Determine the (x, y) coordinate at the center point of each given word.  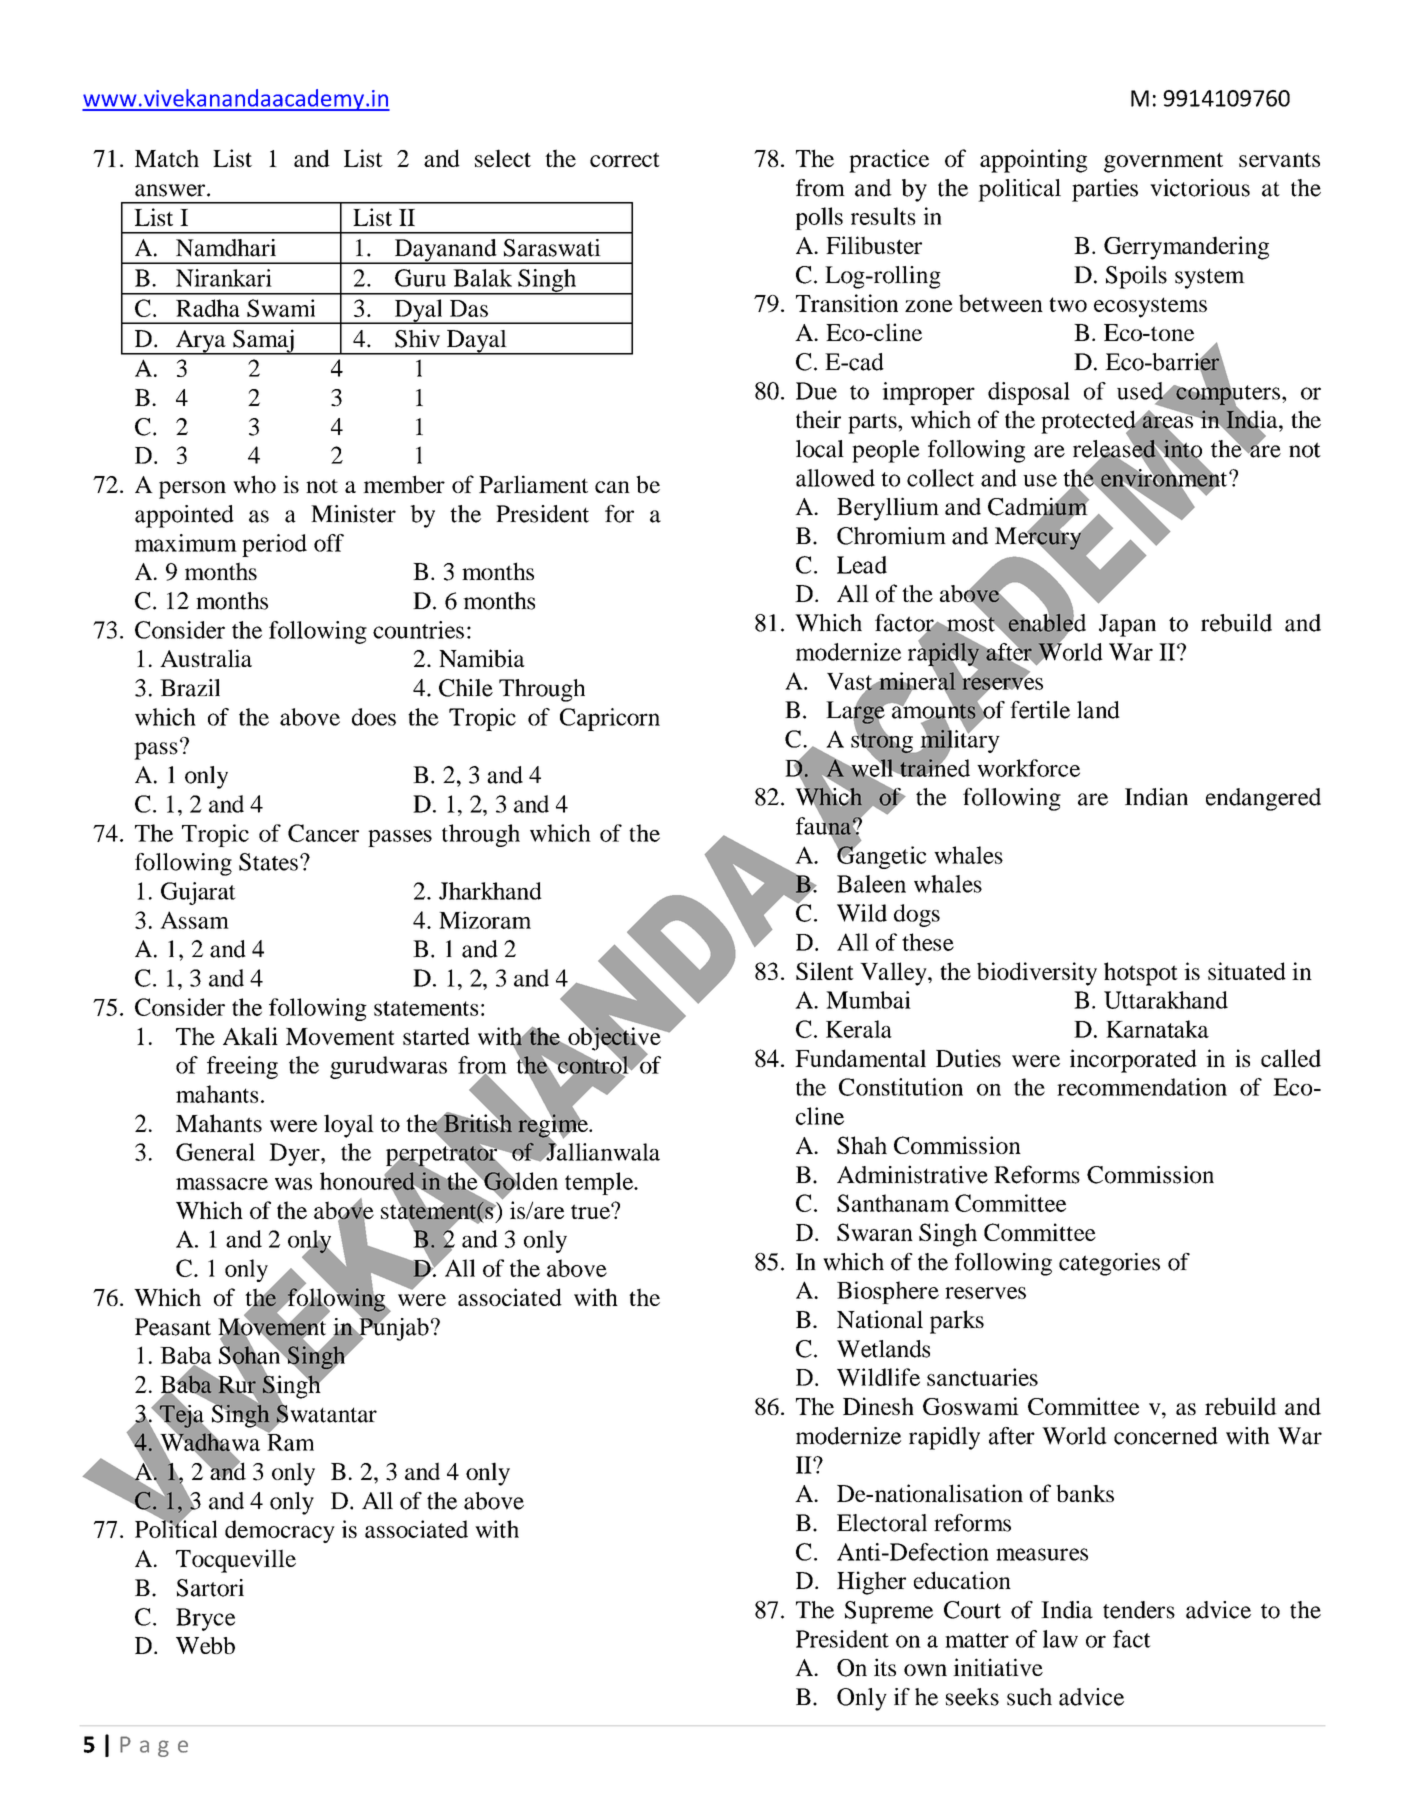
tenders (1139, 1610)
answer (171, 190)
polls (819, 218)
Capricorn (610, 719)
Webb (205, 1645)
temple (600, 1183)
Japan (1127, 625)
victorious (1200, 188)
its (885, 1667)
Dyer (295, 1154)
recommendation (1142, 1087)
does (374, 717)
